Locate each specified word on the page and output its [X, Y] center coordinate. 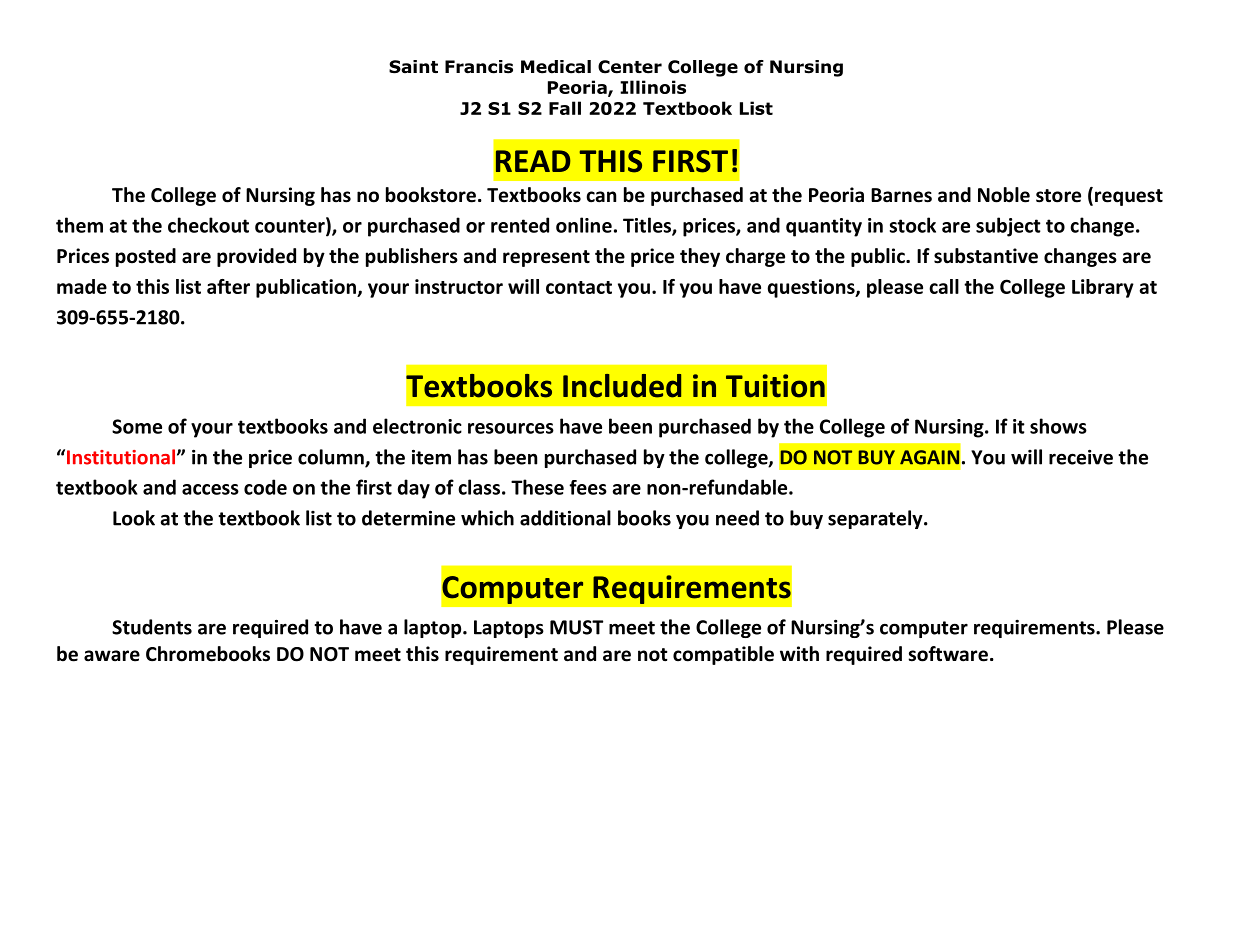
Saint [413, 67]
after [228, 286]
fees [588, 487]
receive [1081, 457]
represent [546, 258]
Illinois [653, 87]
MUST [576, 627]
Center [630, 67]
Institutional [122, 457]
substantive [986, 256]
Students [152, 627]
